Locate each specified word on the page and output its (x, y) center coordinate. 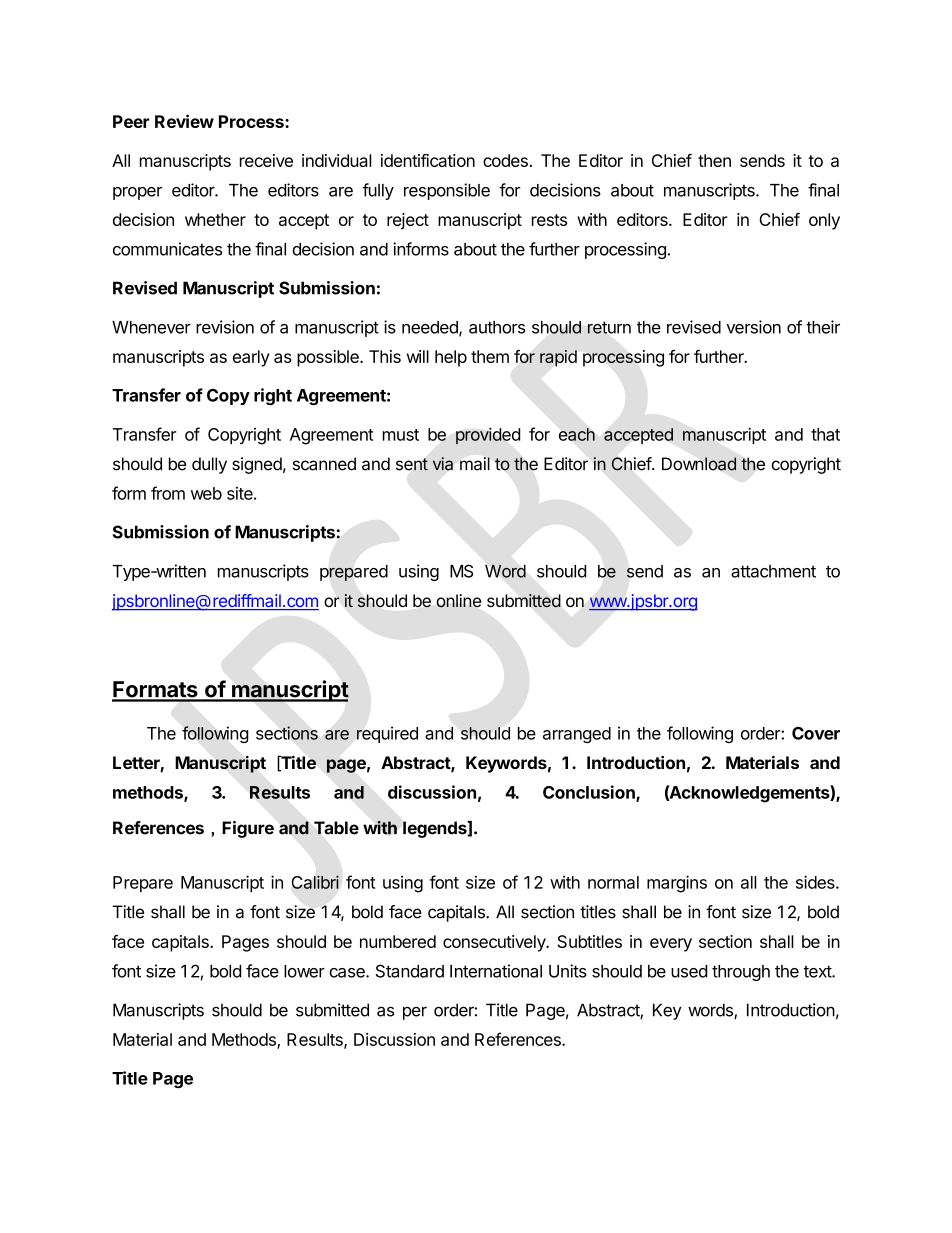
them (490, 356)
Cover (816, 733)
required (387, 734)
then (714, 160)
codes (505, 160)
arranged (577, 735)
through (741, 973)
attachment (773, 571)
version (753, 327)
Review (184, 121)
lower (304, 971)
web (206, 493)
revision (225, 327)
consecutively (495, 943)
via (443, 464)
